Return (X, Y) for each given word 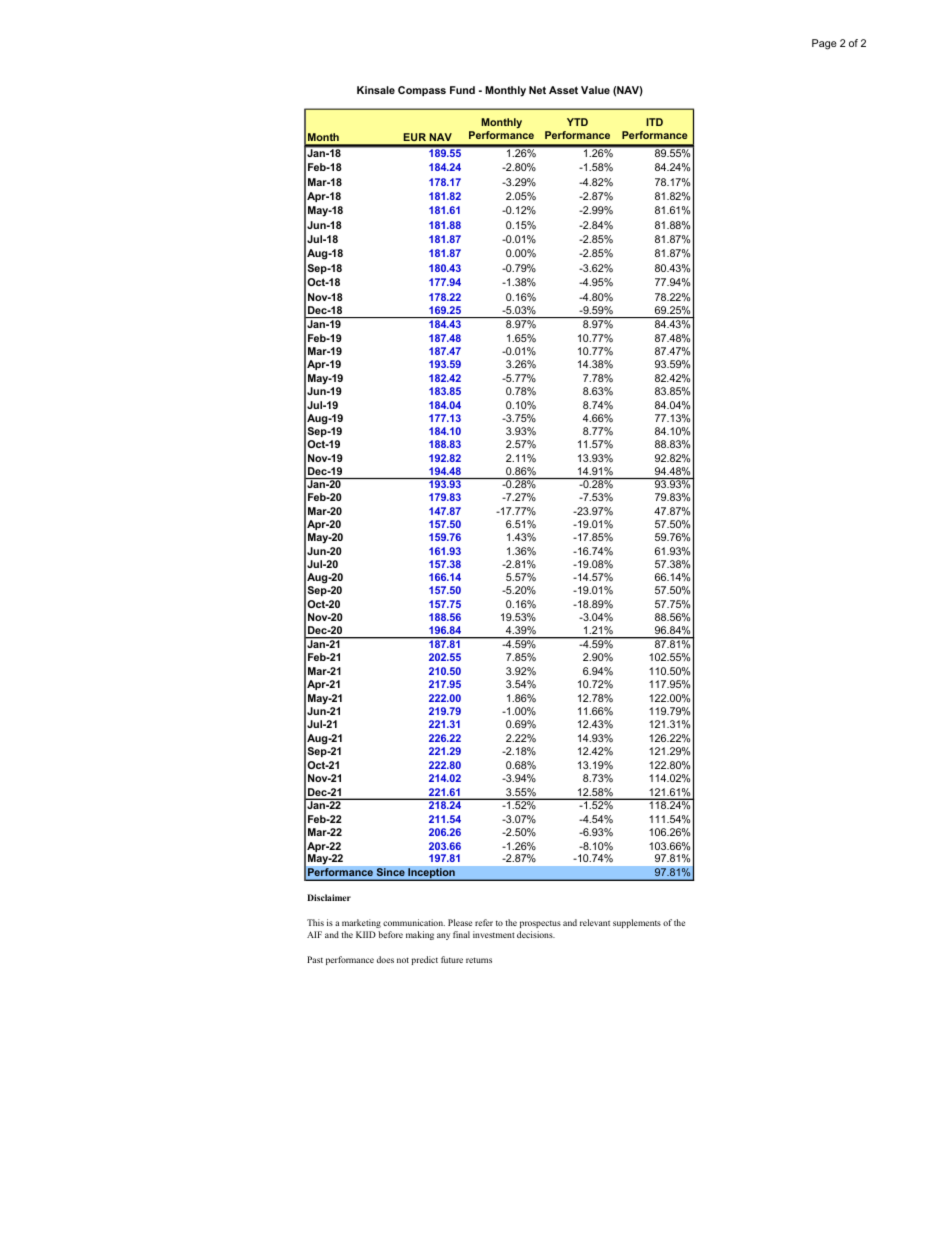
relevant (595, 922)
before (390, 934)
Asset (563, 90)
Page (824, 44)
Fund (462, 90)
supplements (637, 923)
